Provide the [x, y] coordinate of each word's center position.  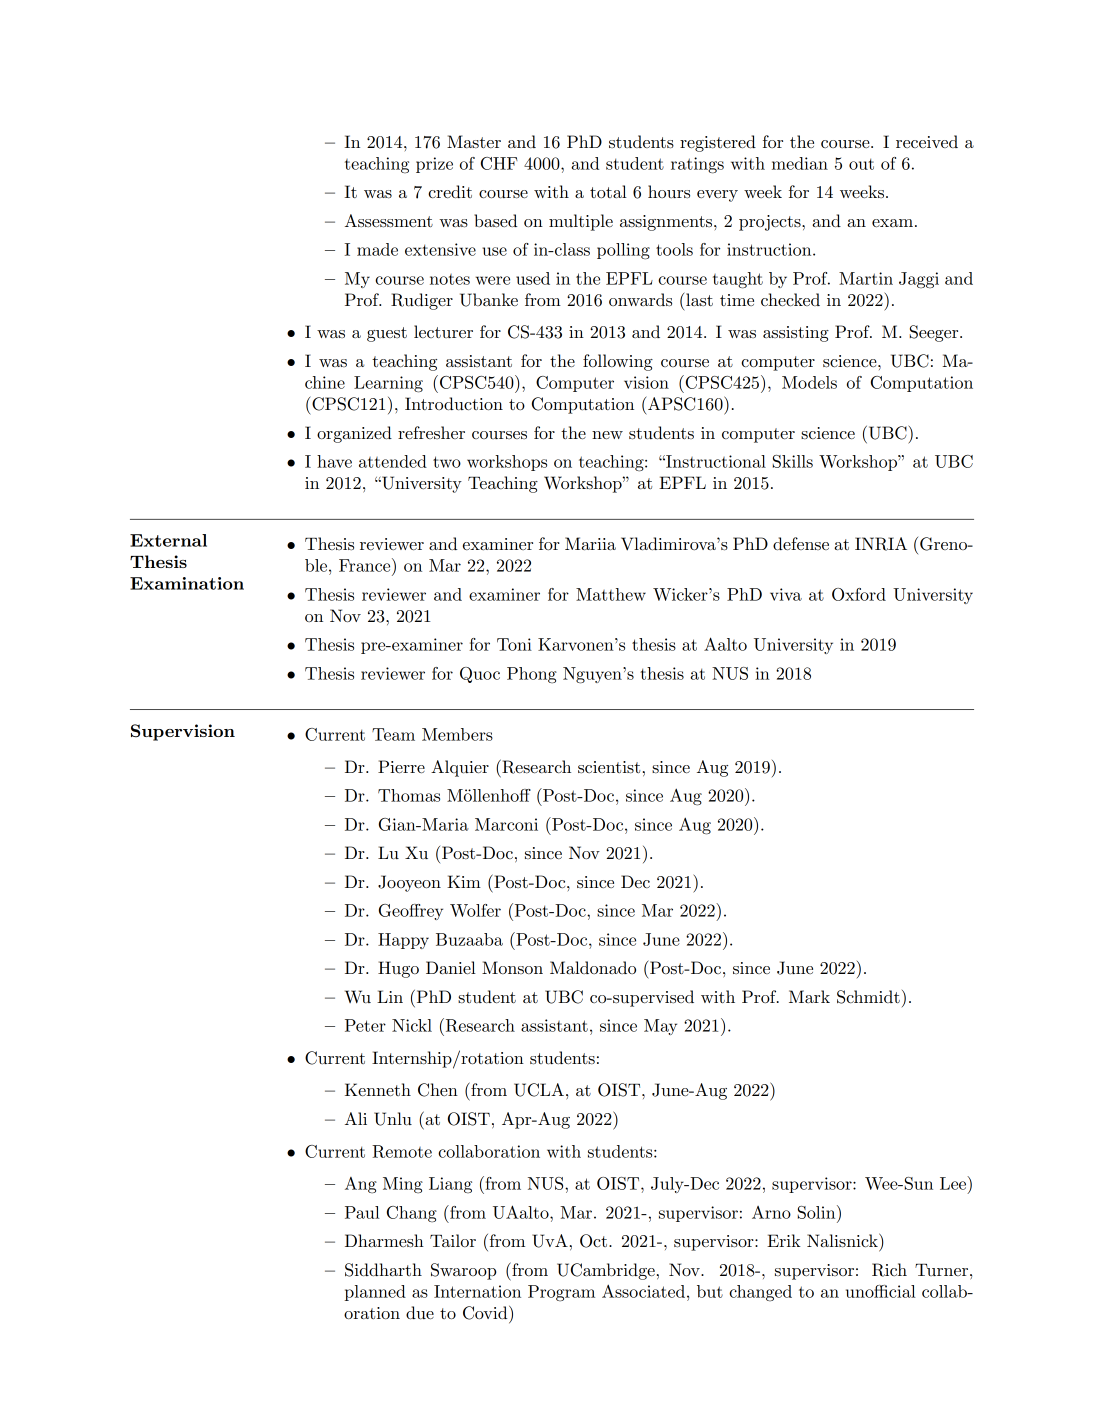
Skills [793, 461]
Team [393, 734]
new [607, 435]
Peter [365, 1025]
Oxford [859, 594]
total [608, 191]
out [861, 164]
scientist [609, 767]
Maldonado [593, 967]
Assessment [389, 221]
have [334, 461]
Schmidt [868, 997]
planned [375, 1293]
